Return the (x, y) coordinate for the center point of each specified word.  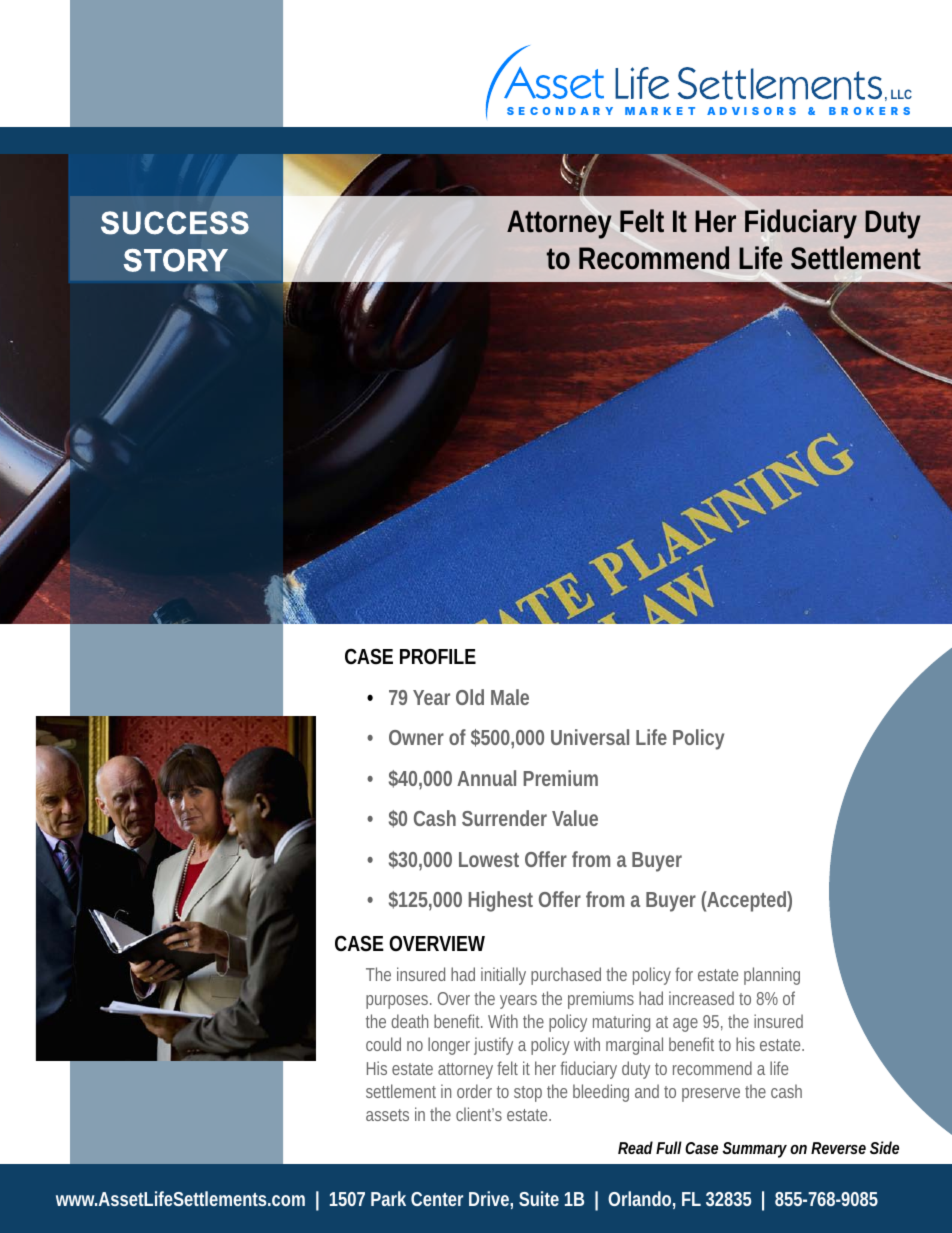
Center (437, 1199)
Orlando (639, 1198)
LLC (901, 94)
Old (470, 697)
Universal (590, 737)
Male (510, 697)
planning (772, 976)
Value (575, 818)
